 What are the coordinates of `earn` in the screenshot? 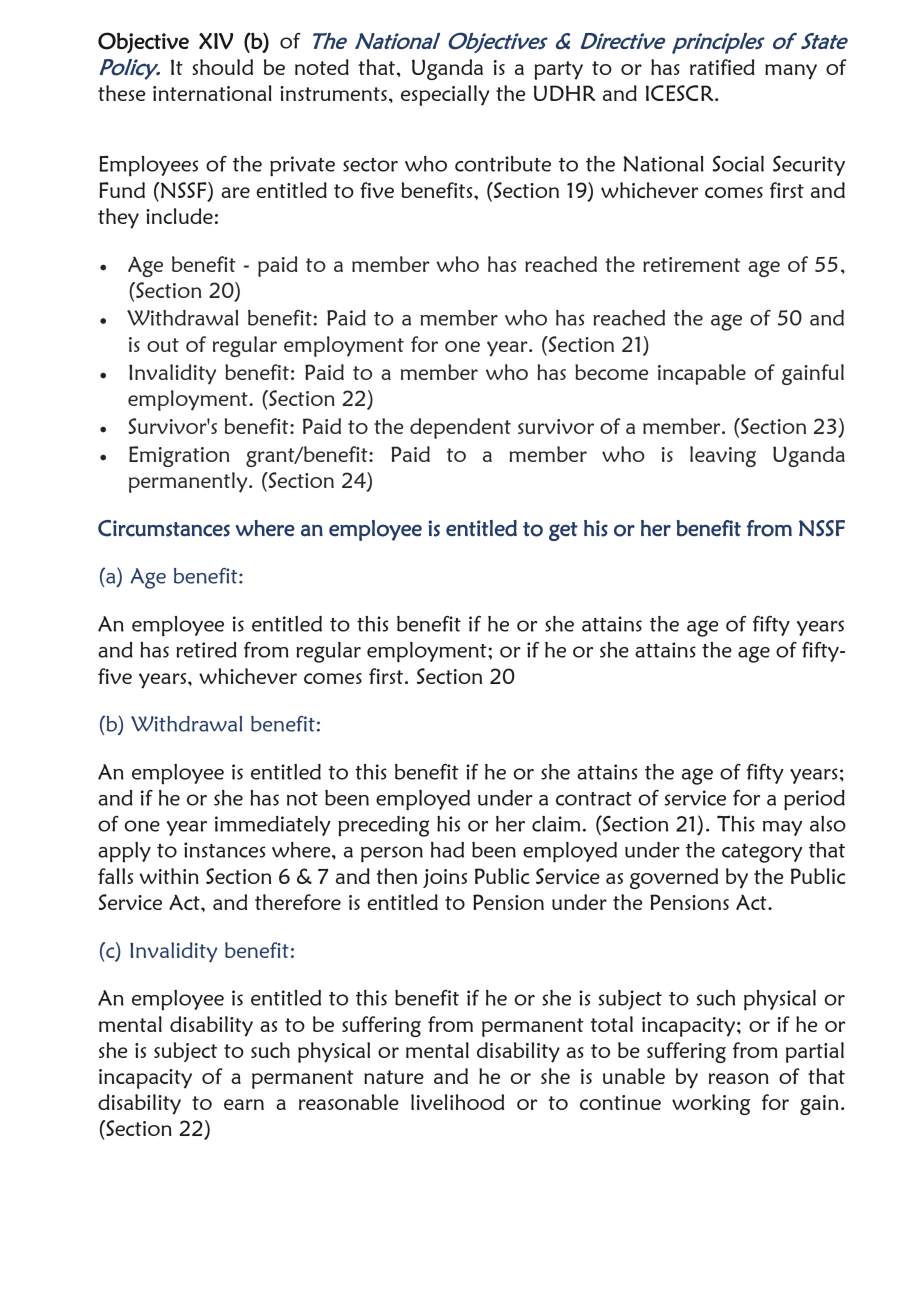 It's located at (244, 1104).
